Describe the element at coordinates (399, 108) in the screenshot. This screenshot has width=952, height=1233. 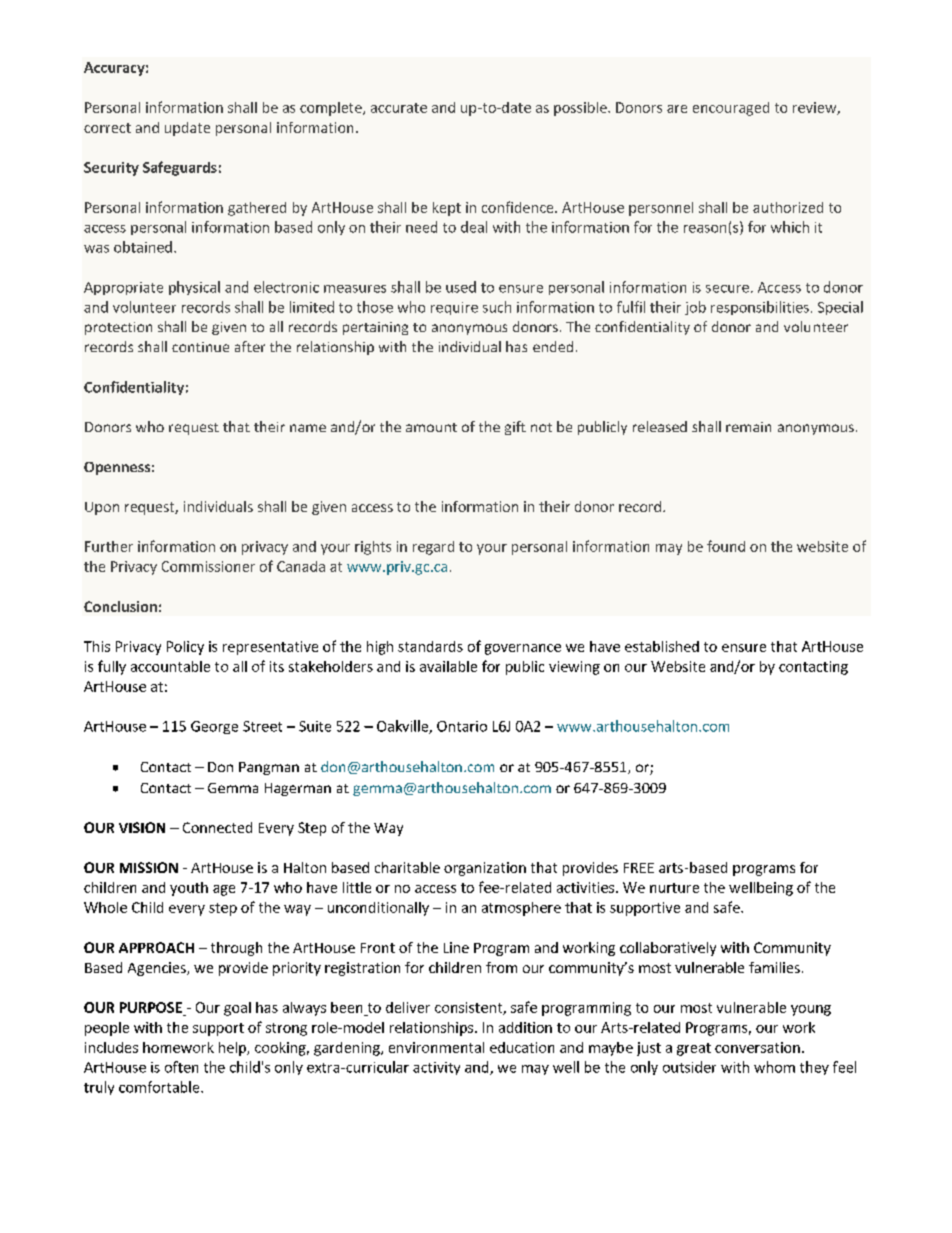
I see `accurate` at that location.
